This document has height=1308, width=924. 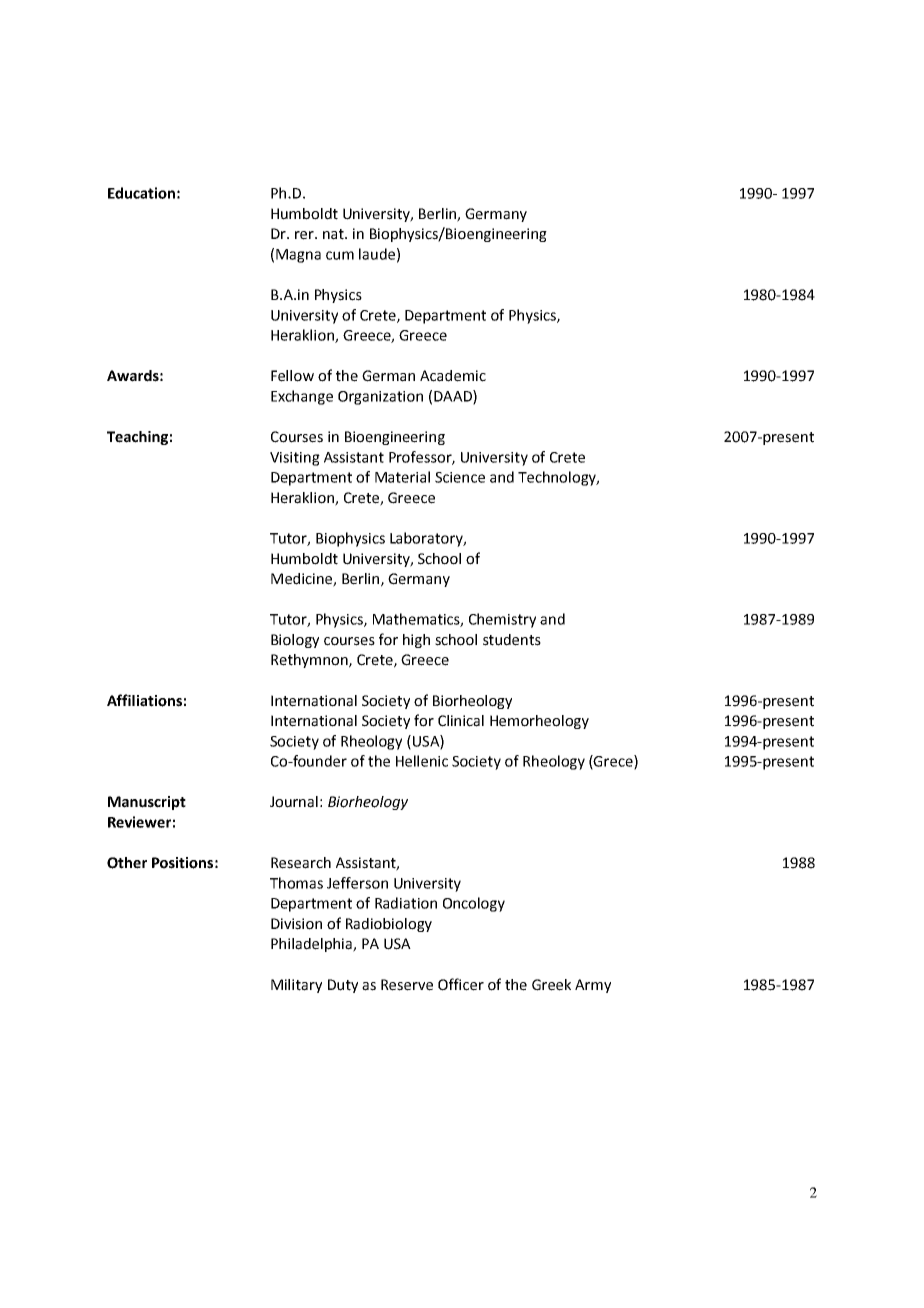 What do you see at coordinates (144, 700) in the document?
I see `Affiliations` at bounding box center [144, 700].
